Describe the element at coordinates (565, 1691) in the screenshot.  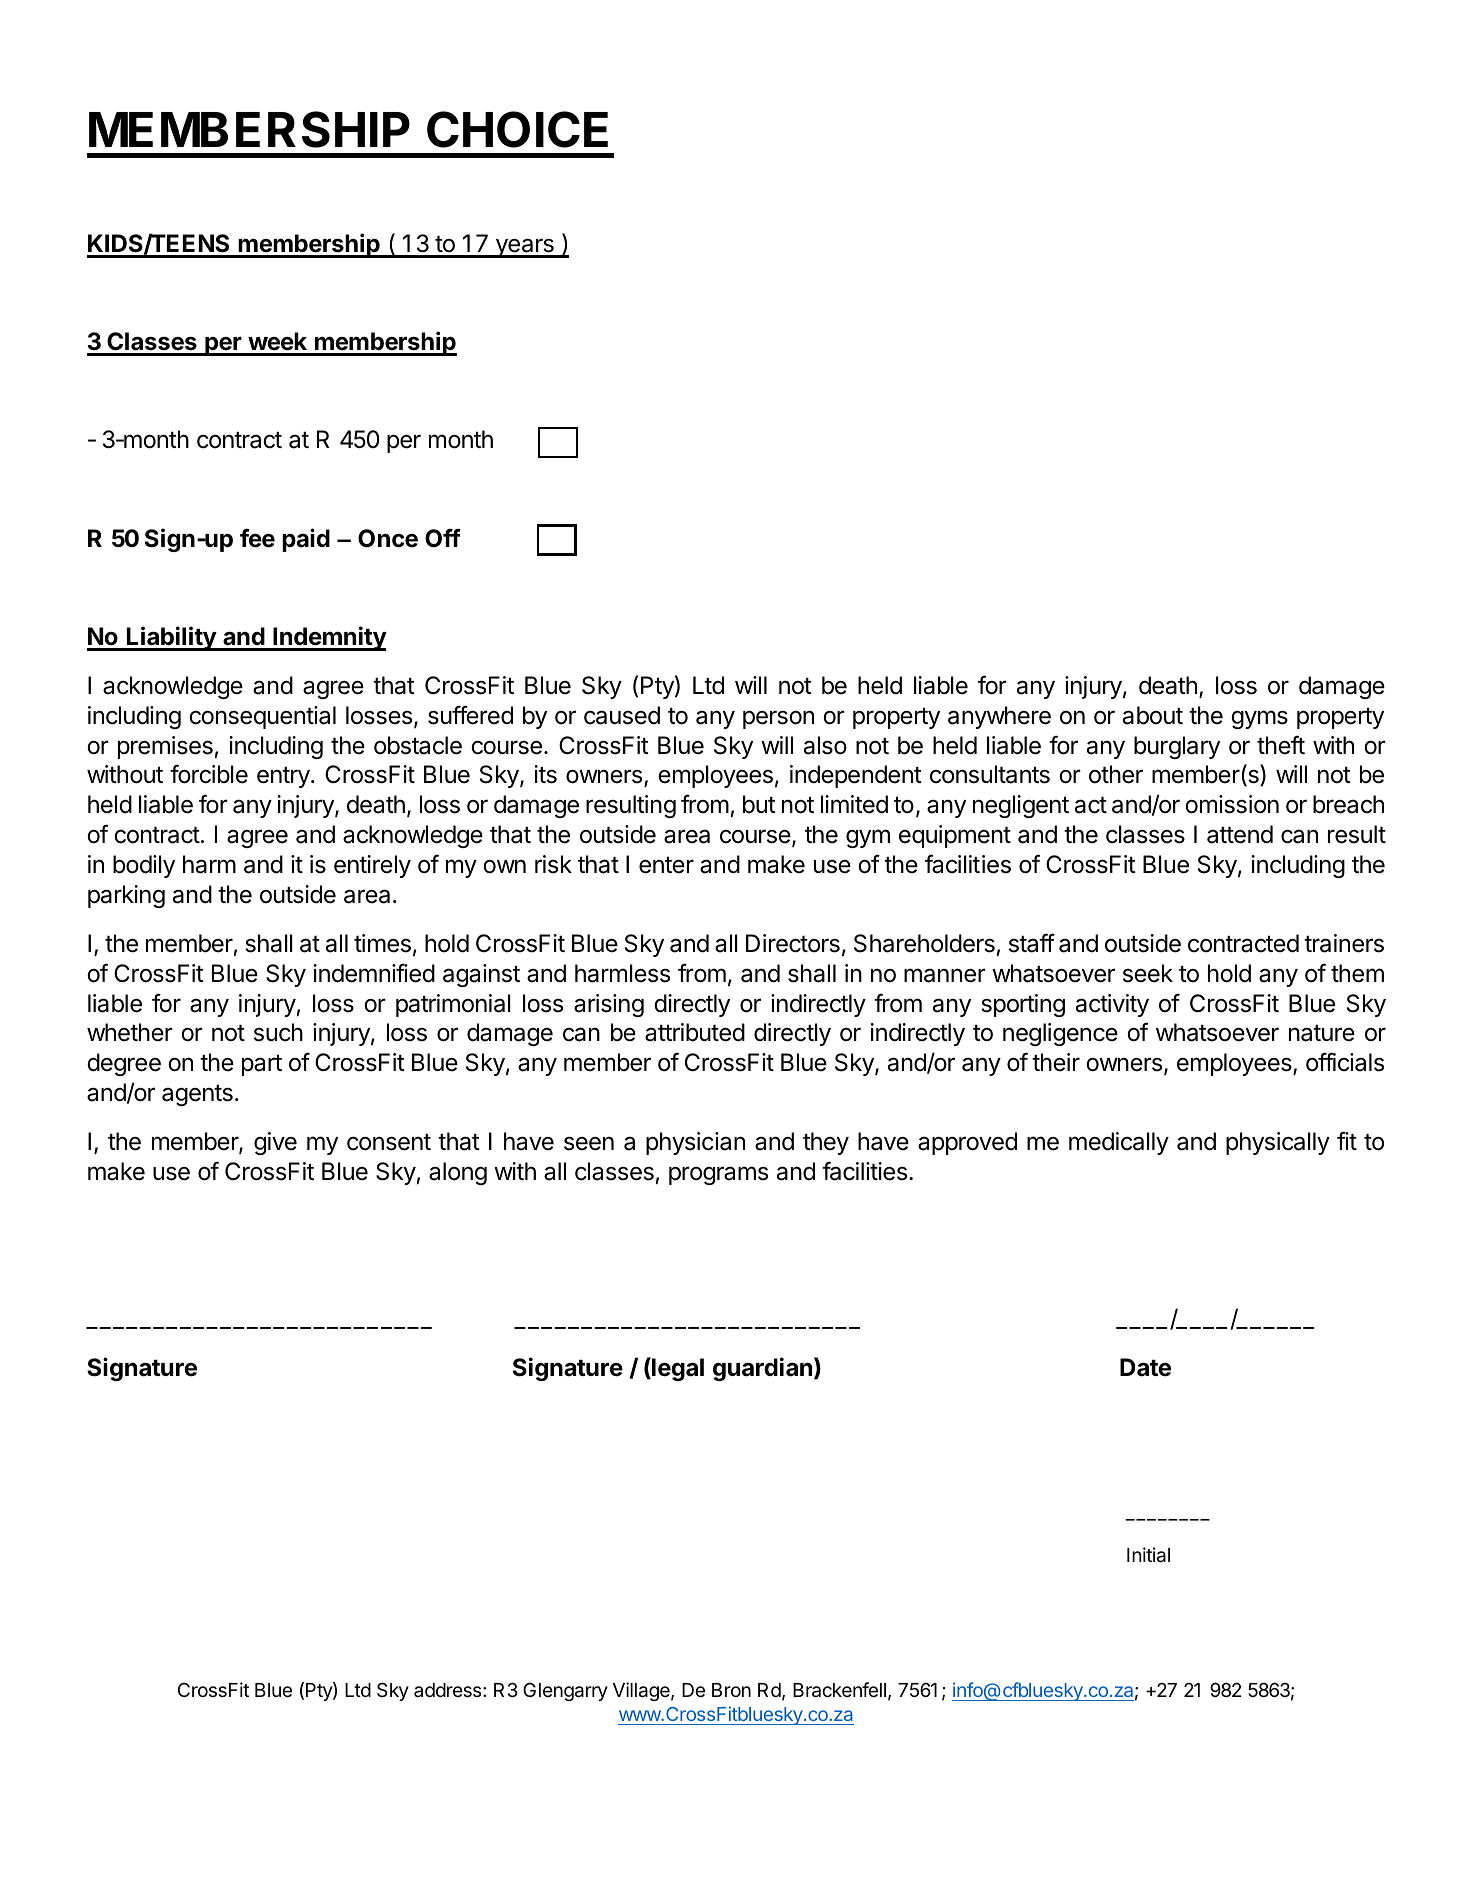
I see `Glengarry` at that location.
